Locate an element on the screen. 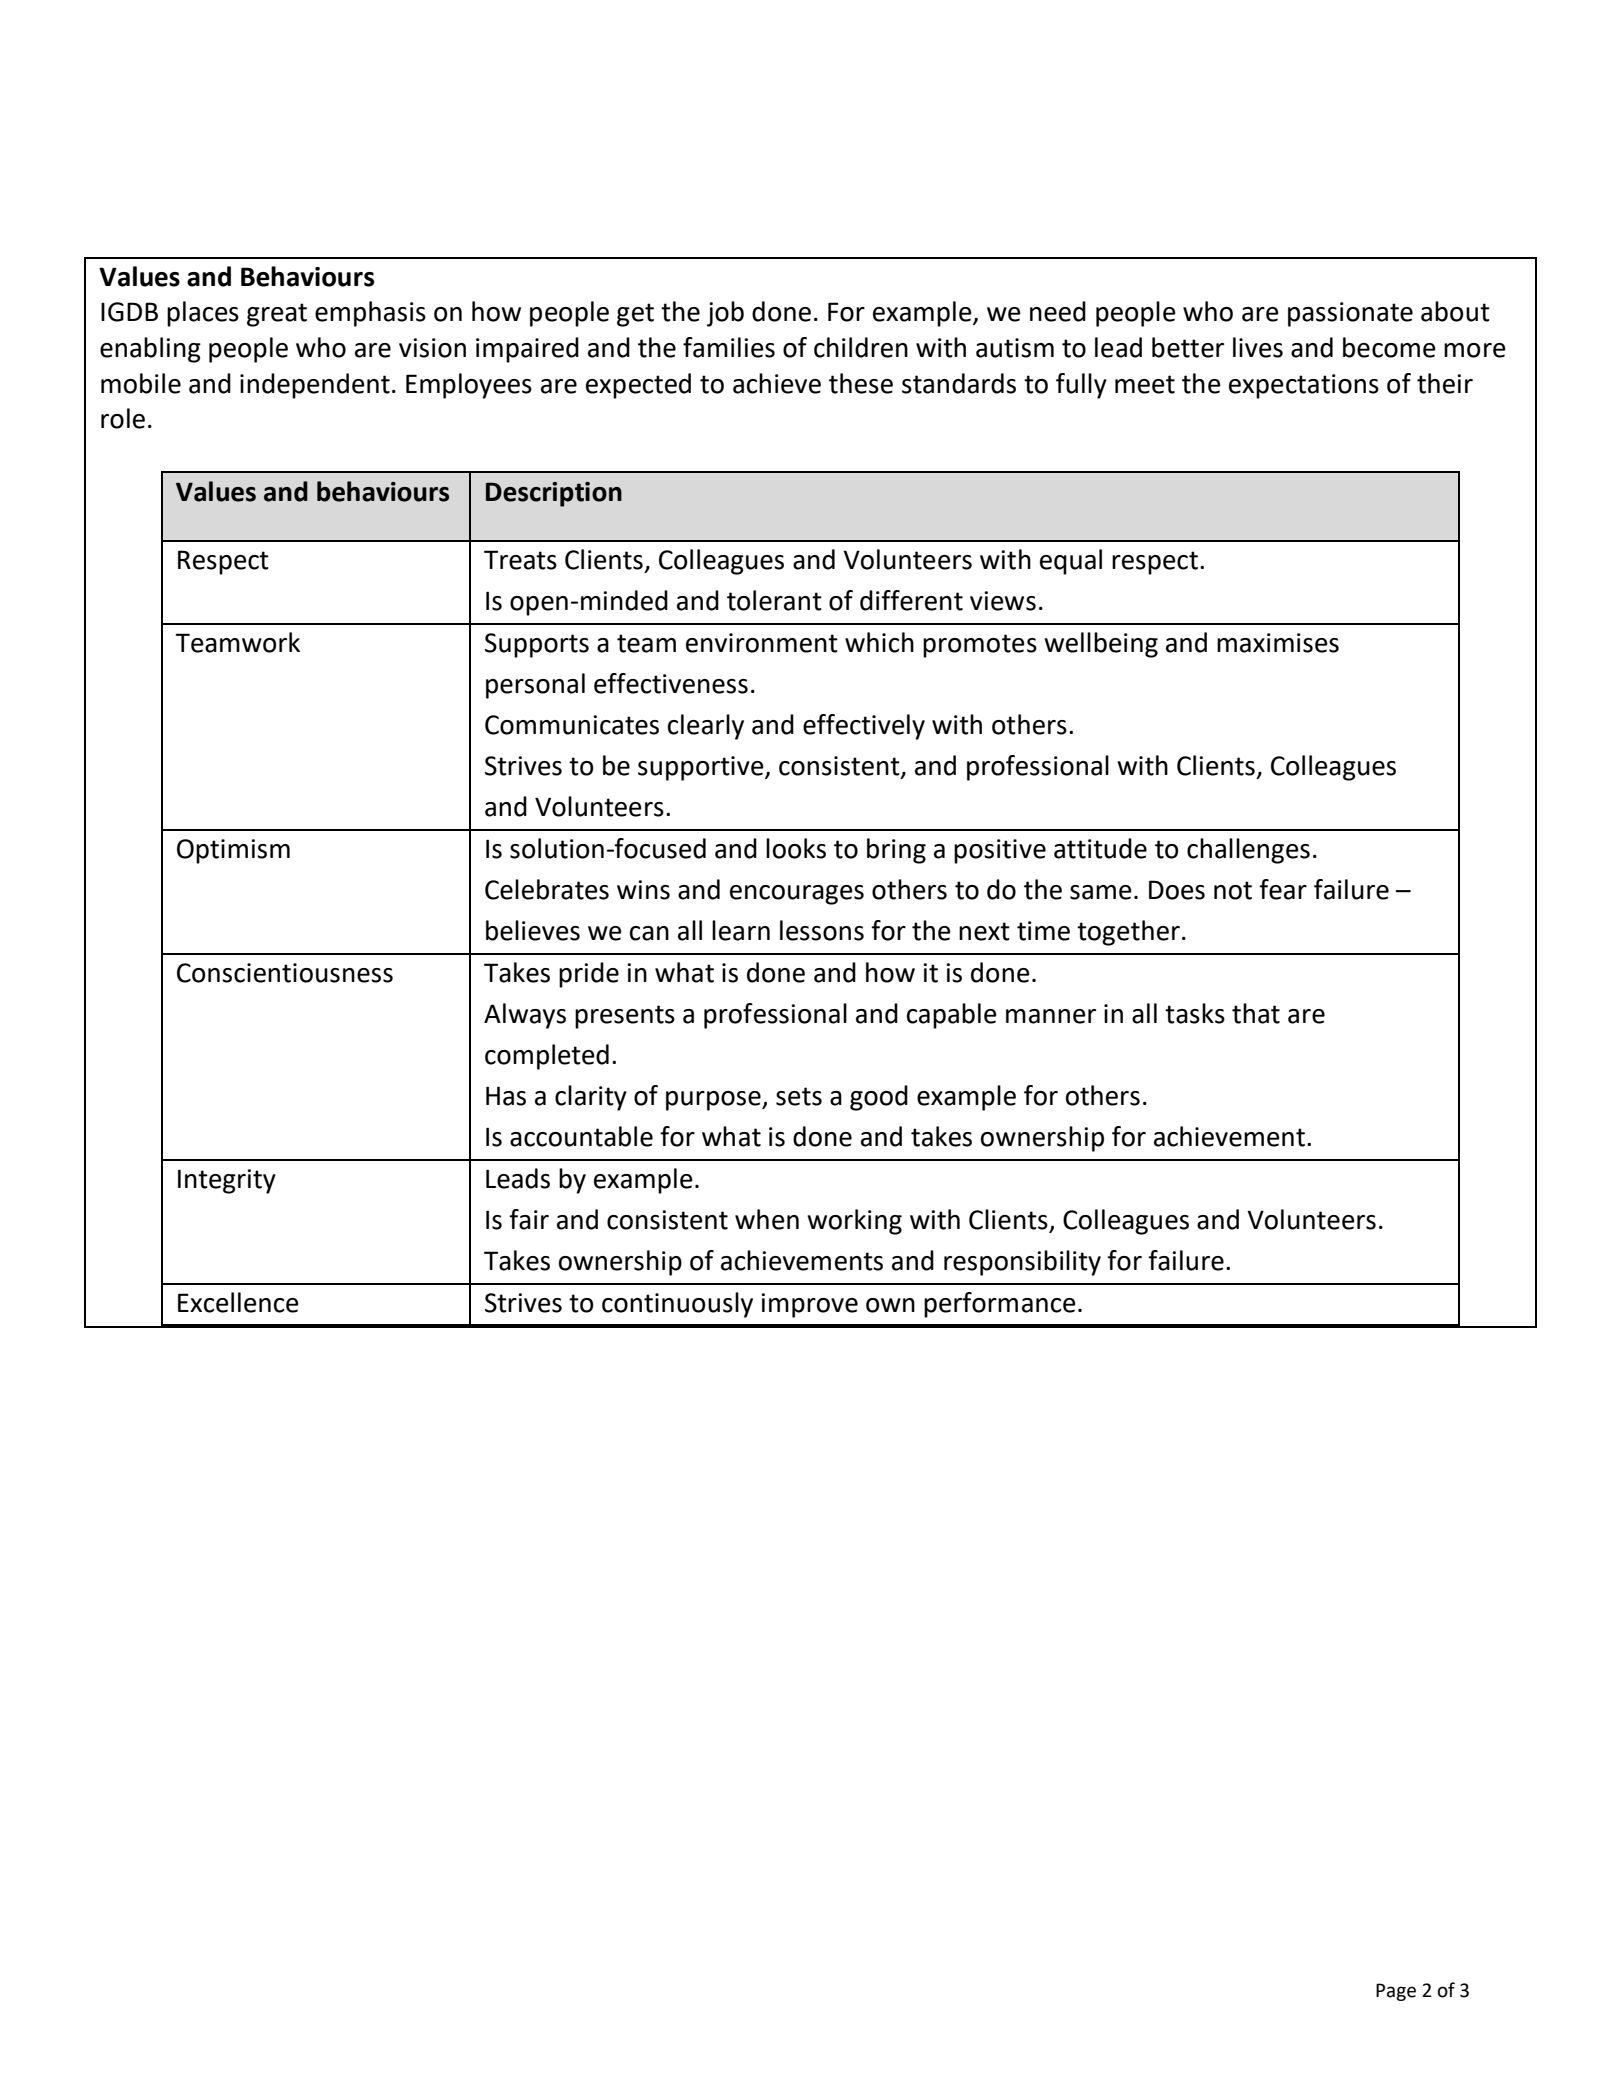 Image resolution: width=1621 pixels, height=2097 pixels. effectively is located at coordinates (864, 727).
